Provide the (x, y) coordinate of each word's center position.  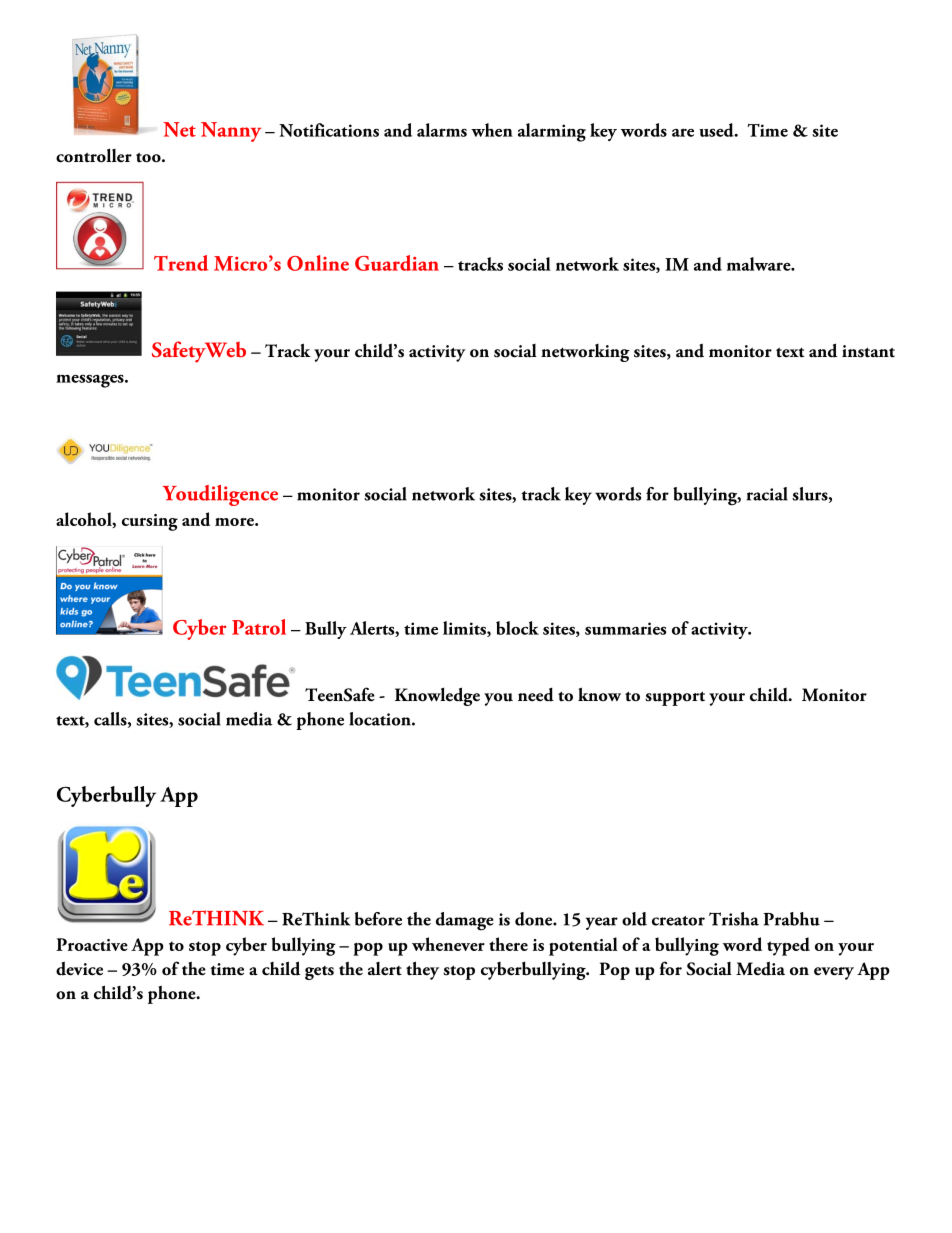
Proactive (92, 944)
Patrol (259, 627)
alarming (552, 132)
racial (767, 494)
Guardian (397, 263)
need (536, 694)
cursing (150, 522)
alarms (442, 130)
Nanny (231, 132)
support (675, 698)
